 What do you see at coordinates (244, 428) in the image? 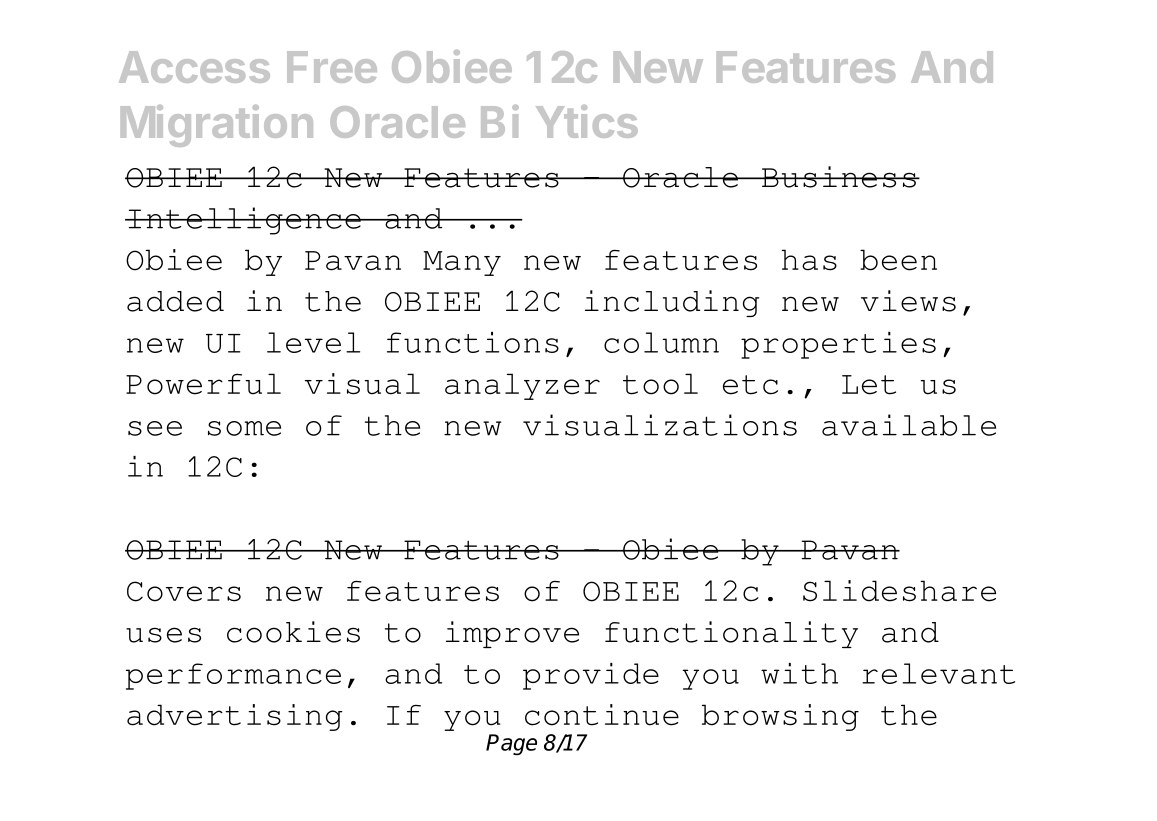
I see `some` at bounding box center [244, 428].
